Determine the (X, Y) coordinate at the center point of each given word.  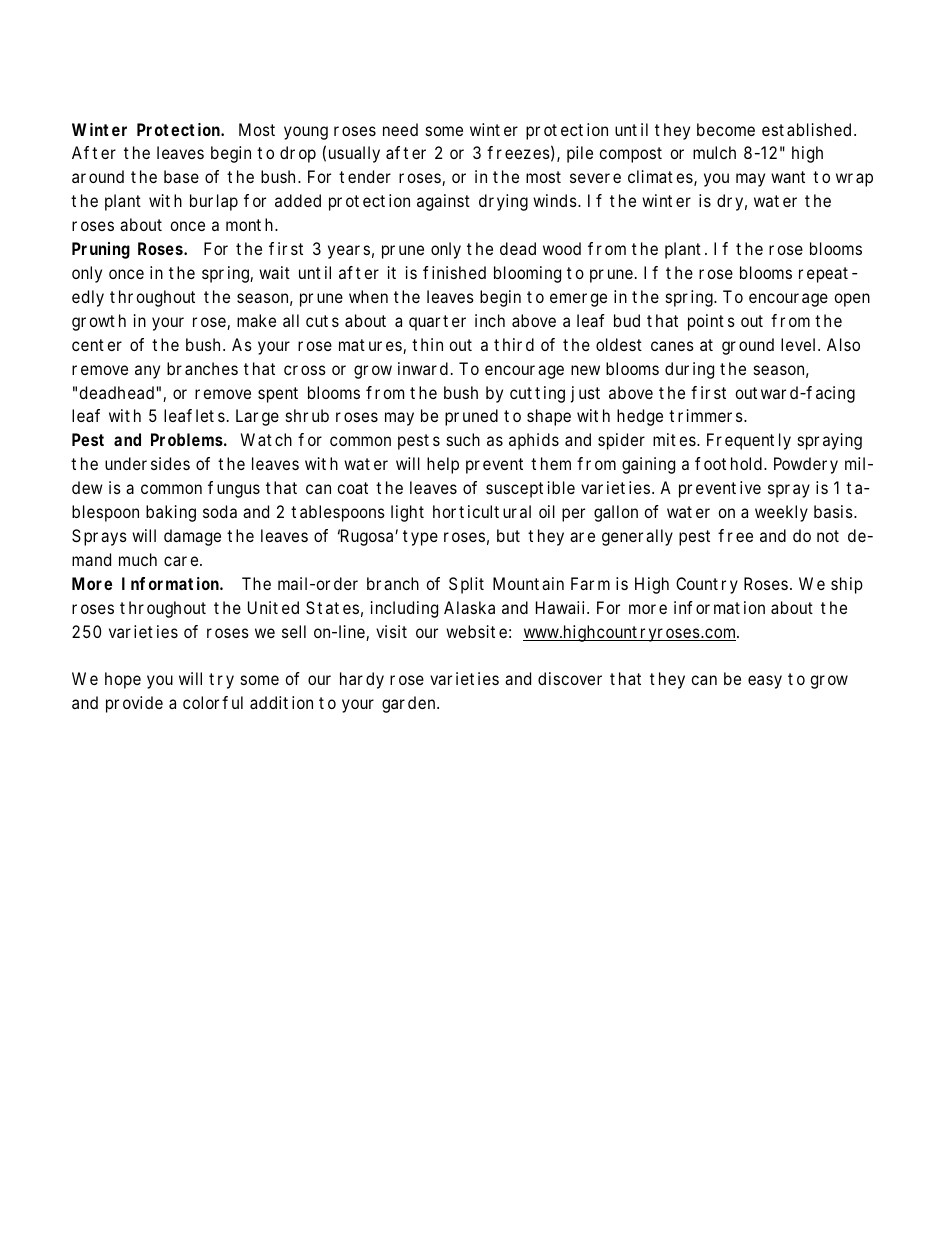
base (181, 176)
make (256, 320)
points (711, 322)
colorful (213, 702)
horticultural (482, 511)
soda (220, 511)
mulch (714, 152)
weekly (781, 513)
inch (490, 320)
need (400, 129)
